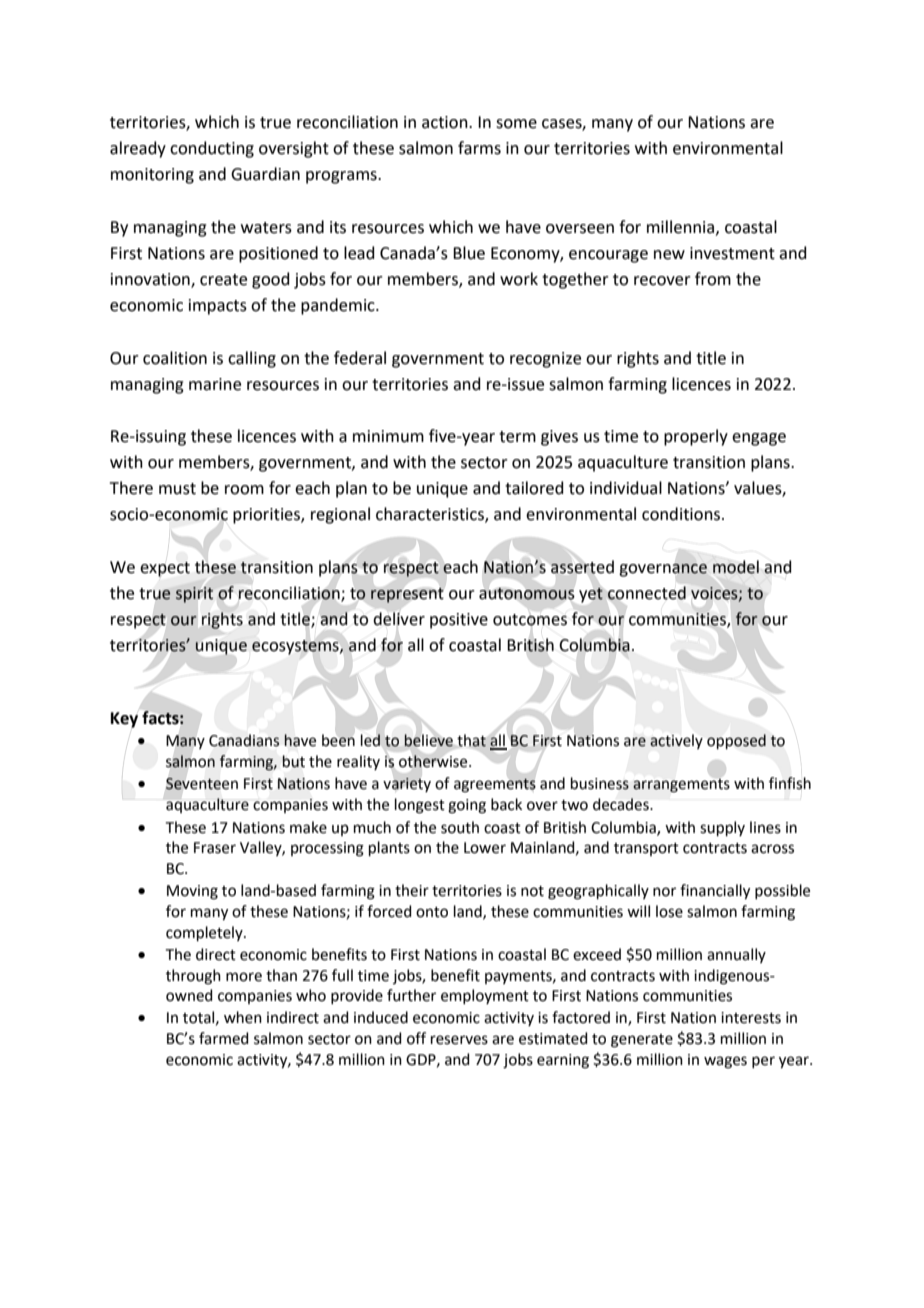 The height and width of the image is (1308, 924). I want to click on farms, so click(479, 148).
